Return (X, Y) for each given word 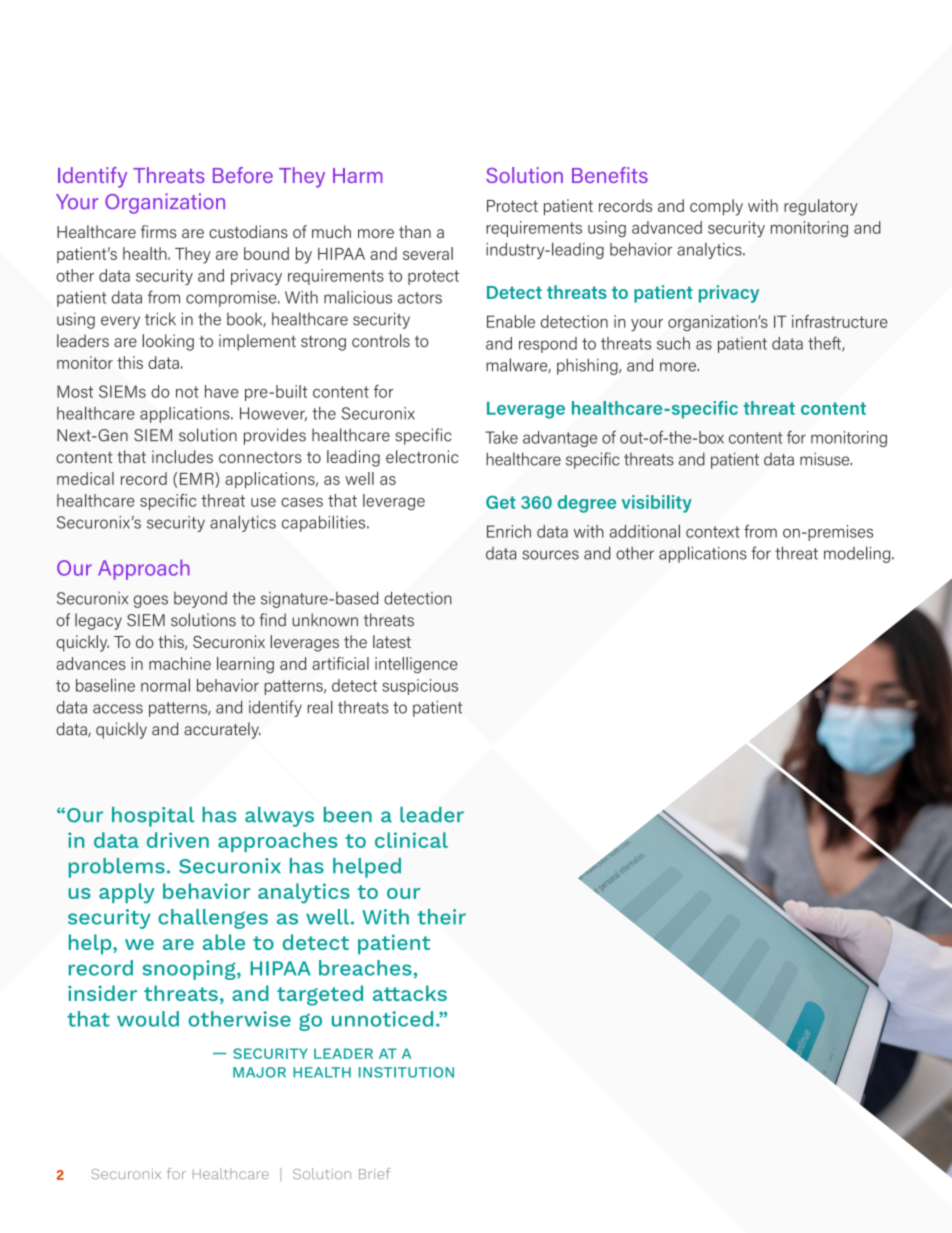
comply (716, 207)
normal (165, 685)
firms (158, 231)
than (415, 231)
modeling (858, 554)
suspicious (420, 687)
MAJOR (259, 1072)
